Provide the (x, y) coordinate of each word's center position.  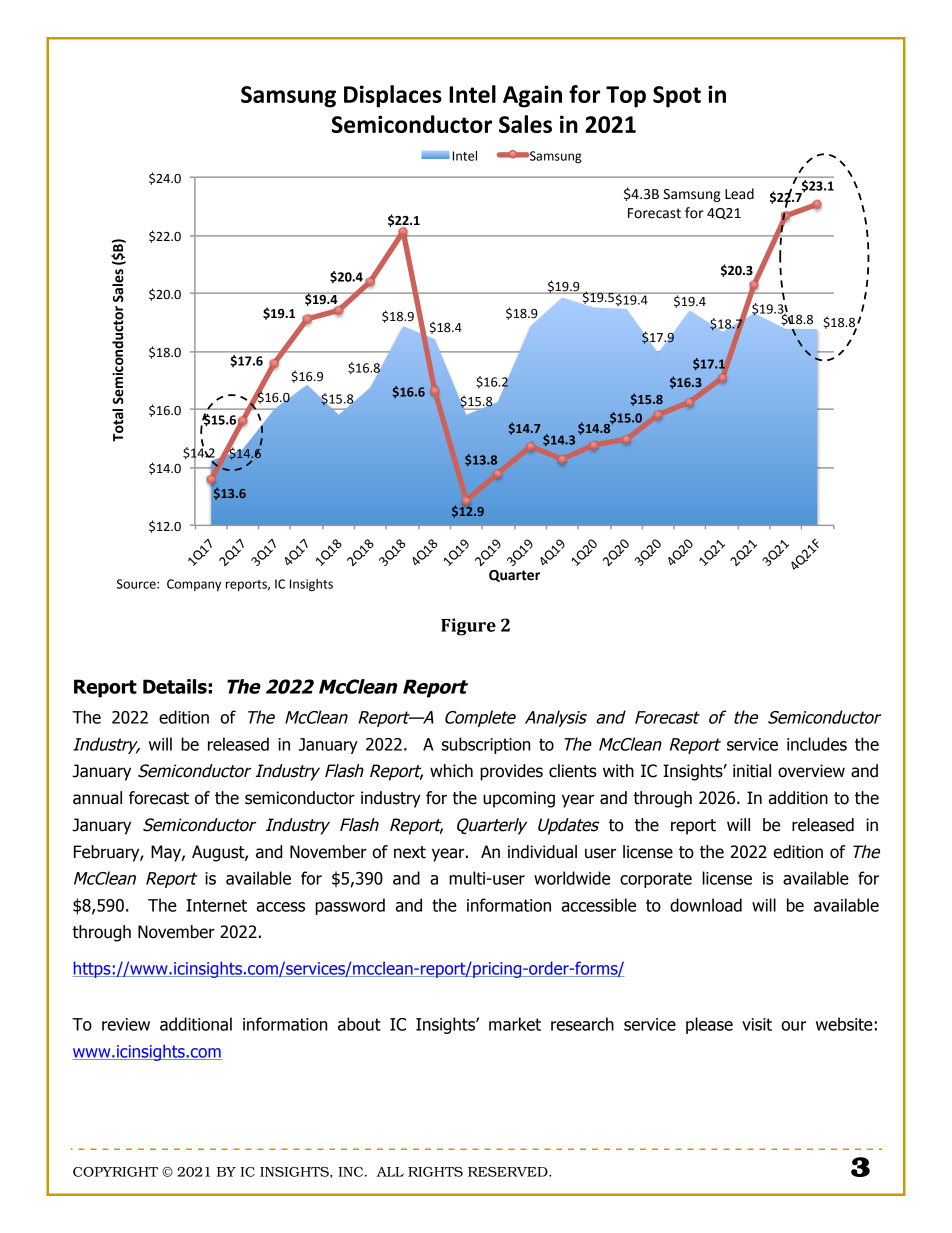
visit (757, 1024)
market (515, 1024)
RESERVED (509, 1172)
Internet (216, 905)
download (706, 905)
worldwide (572, 878)
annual (97, 798)
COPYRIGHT (115, 1172)
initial (752, 771)
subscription (486, 745)
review (126, 1024)
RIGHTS (435, 1172)
